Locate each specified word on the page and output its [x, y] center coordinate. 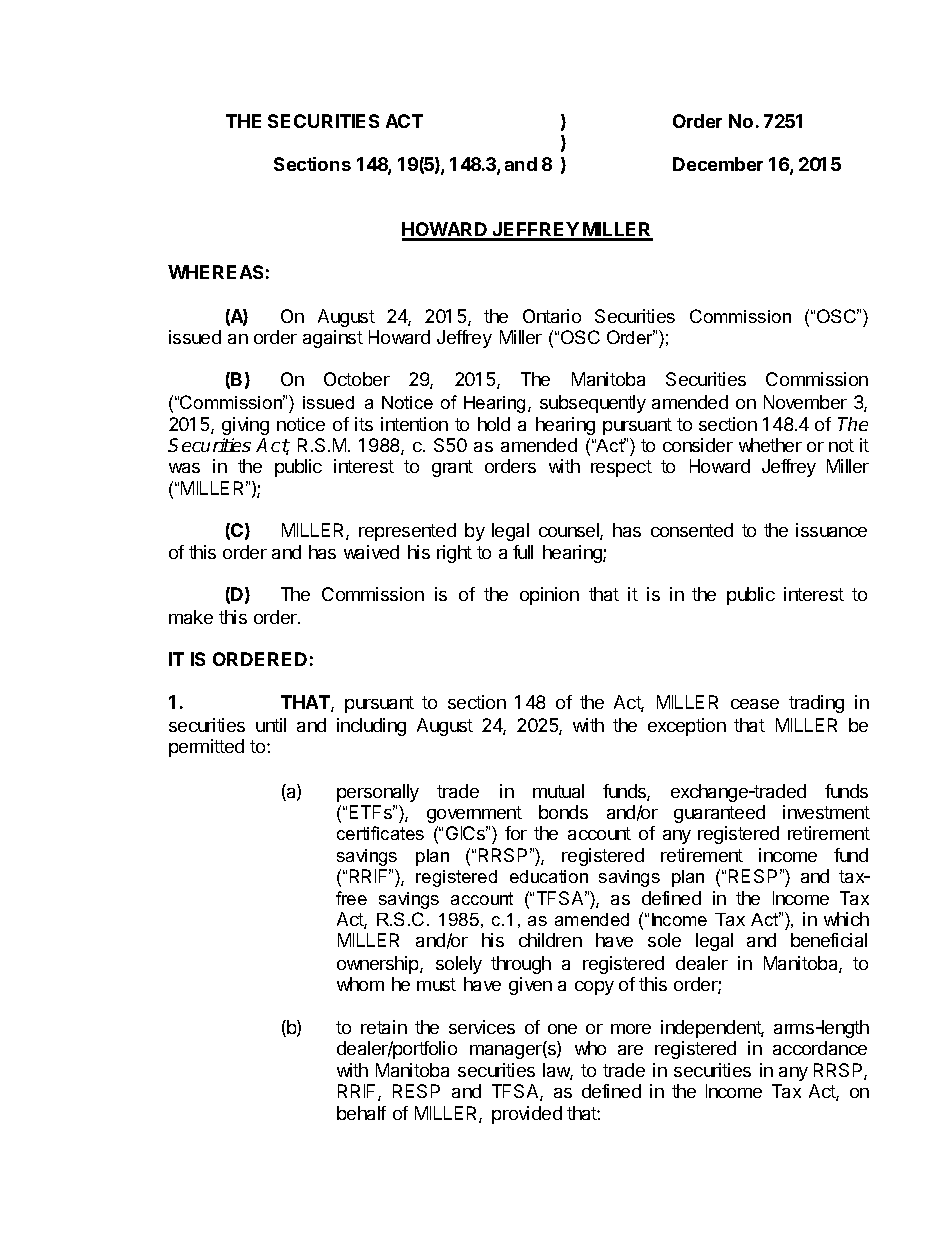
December [718, 164]
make [191, 617]
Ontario [552, 316]
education [549, 876]
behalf [361, 1113]
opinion [549, 596]
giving [245, 426]
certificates [380, 833]
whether [770, 445]
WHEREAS [215, 272]
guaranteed [719, 814]
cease [755, 704]
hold [494, 424]
